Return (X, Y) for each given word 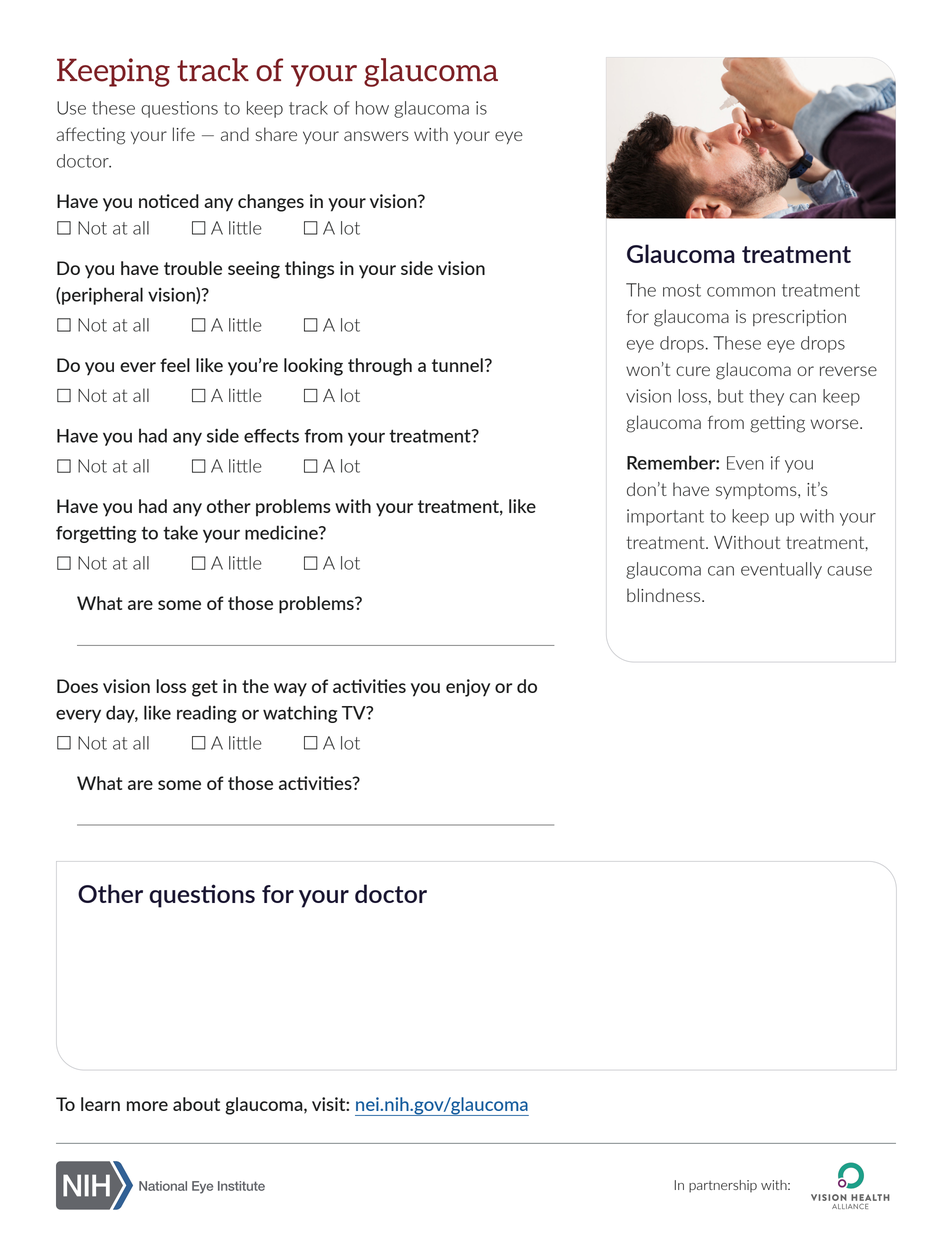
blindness (665, 595)
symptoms (757, 491)
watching (300, 714)
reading (207, 714)
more (147, 1106)
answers (376, 136)
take (180, 532)
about (196, 1104)
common (741, 292)
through (380, 367)
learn (100, 1104)
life (184, 134)
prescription (799, 317)
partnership (723, 1186)
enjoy (468, 688)
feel (175, 365)
